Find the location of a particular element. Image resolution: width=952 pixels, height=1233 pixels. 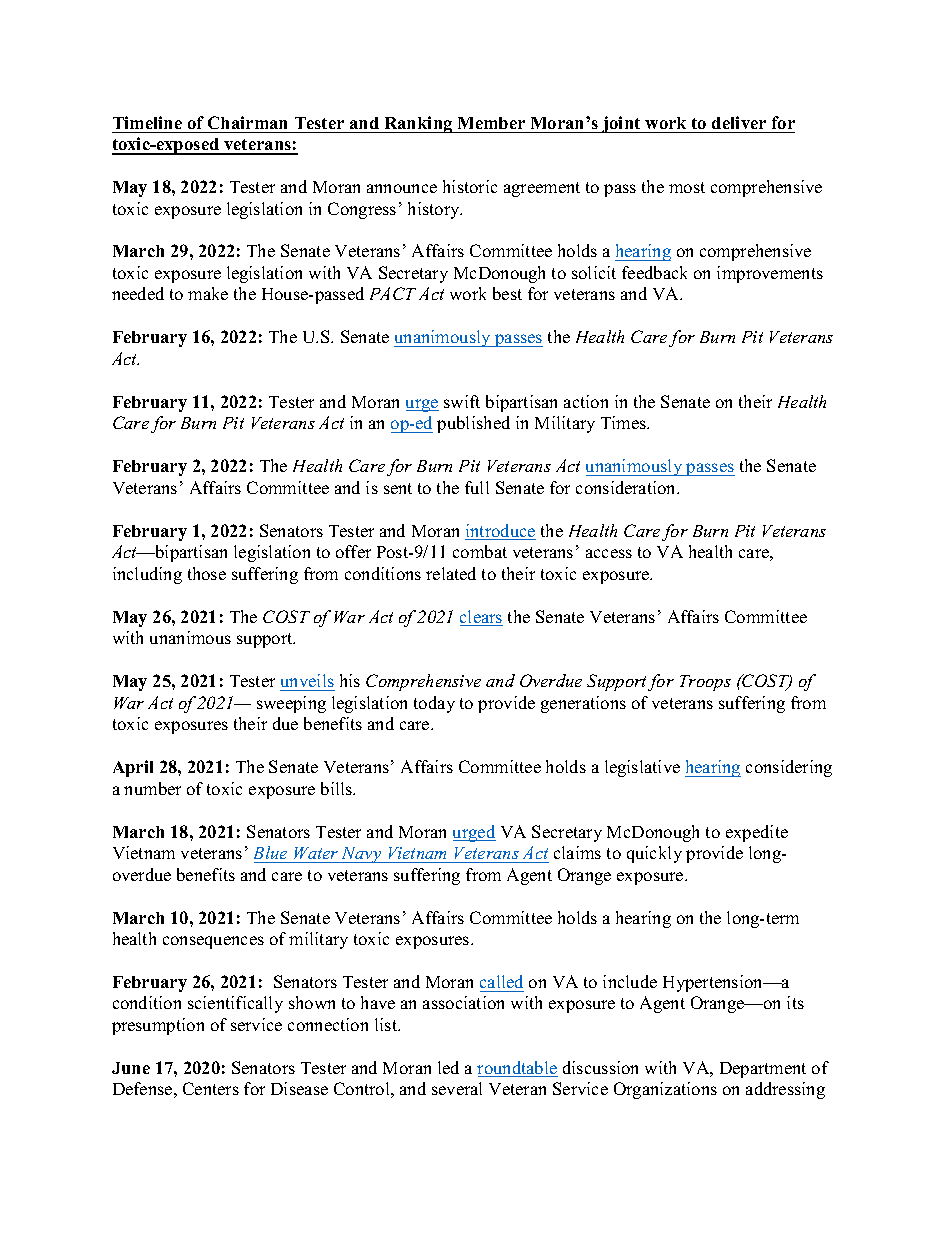

Navy is located at coordinates (362, 855).
